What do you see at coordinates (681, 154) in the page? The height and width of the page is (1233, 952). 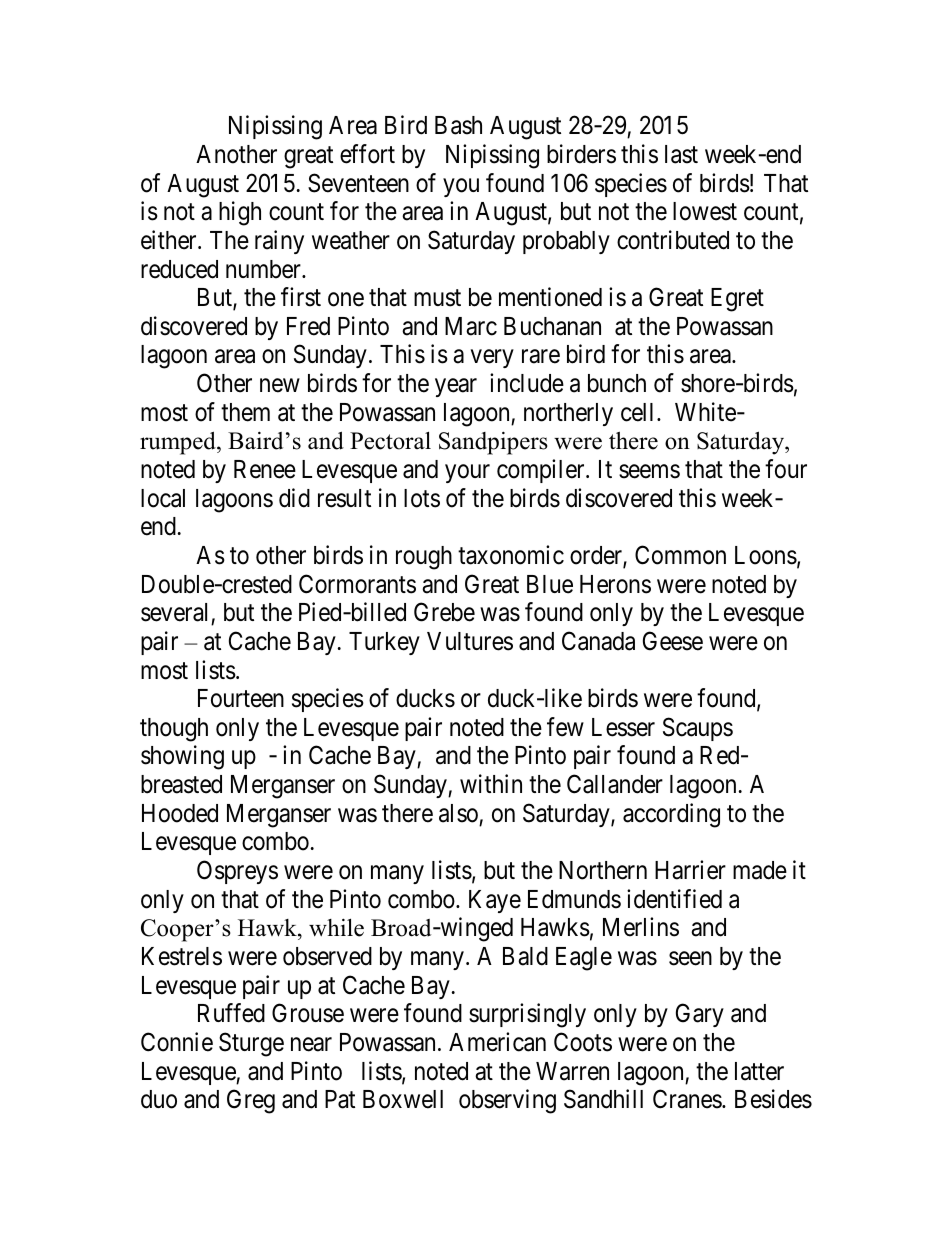 I see `last` at bounding box center [681, 154].
